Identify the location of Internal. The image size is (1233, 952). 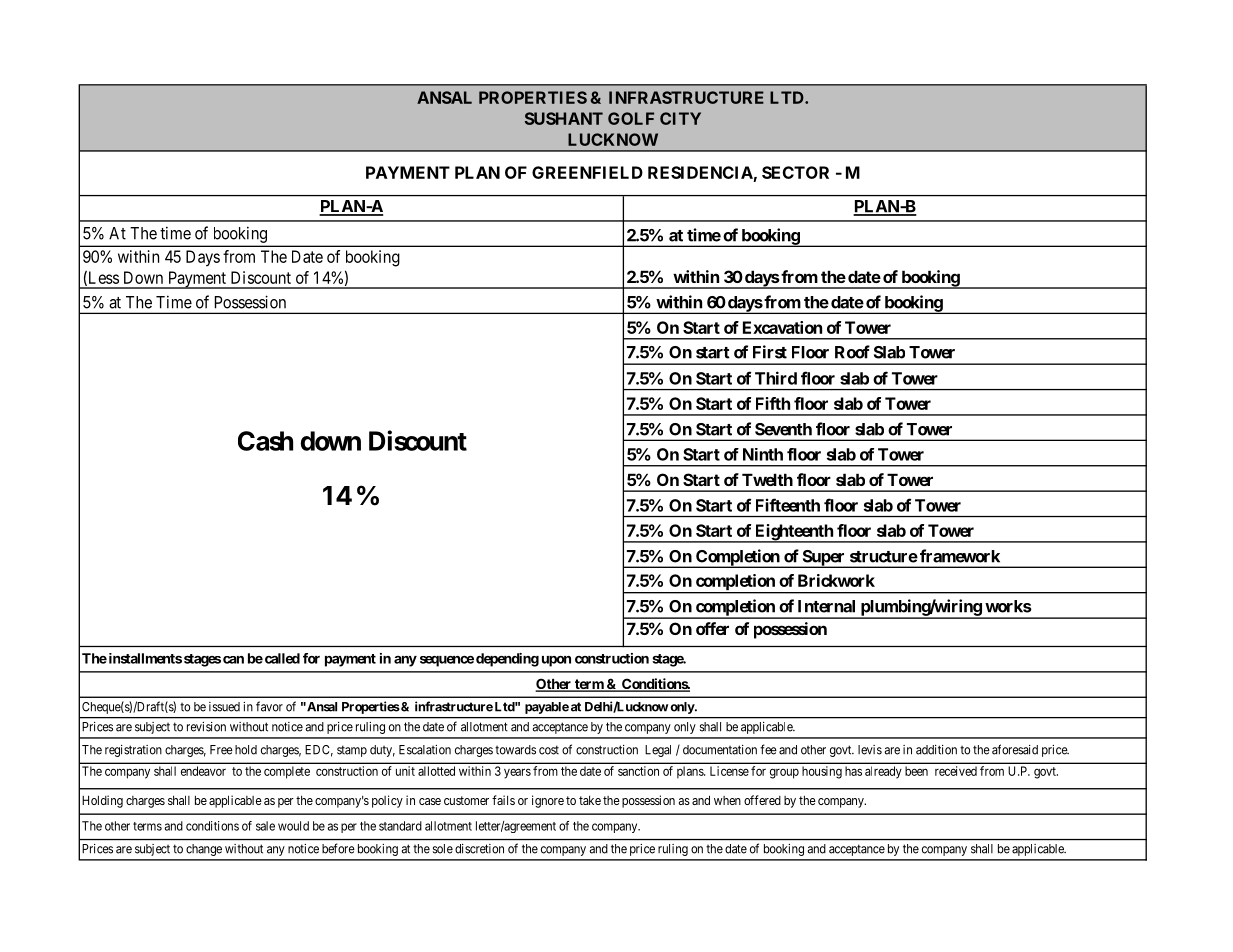
(826, 606).
